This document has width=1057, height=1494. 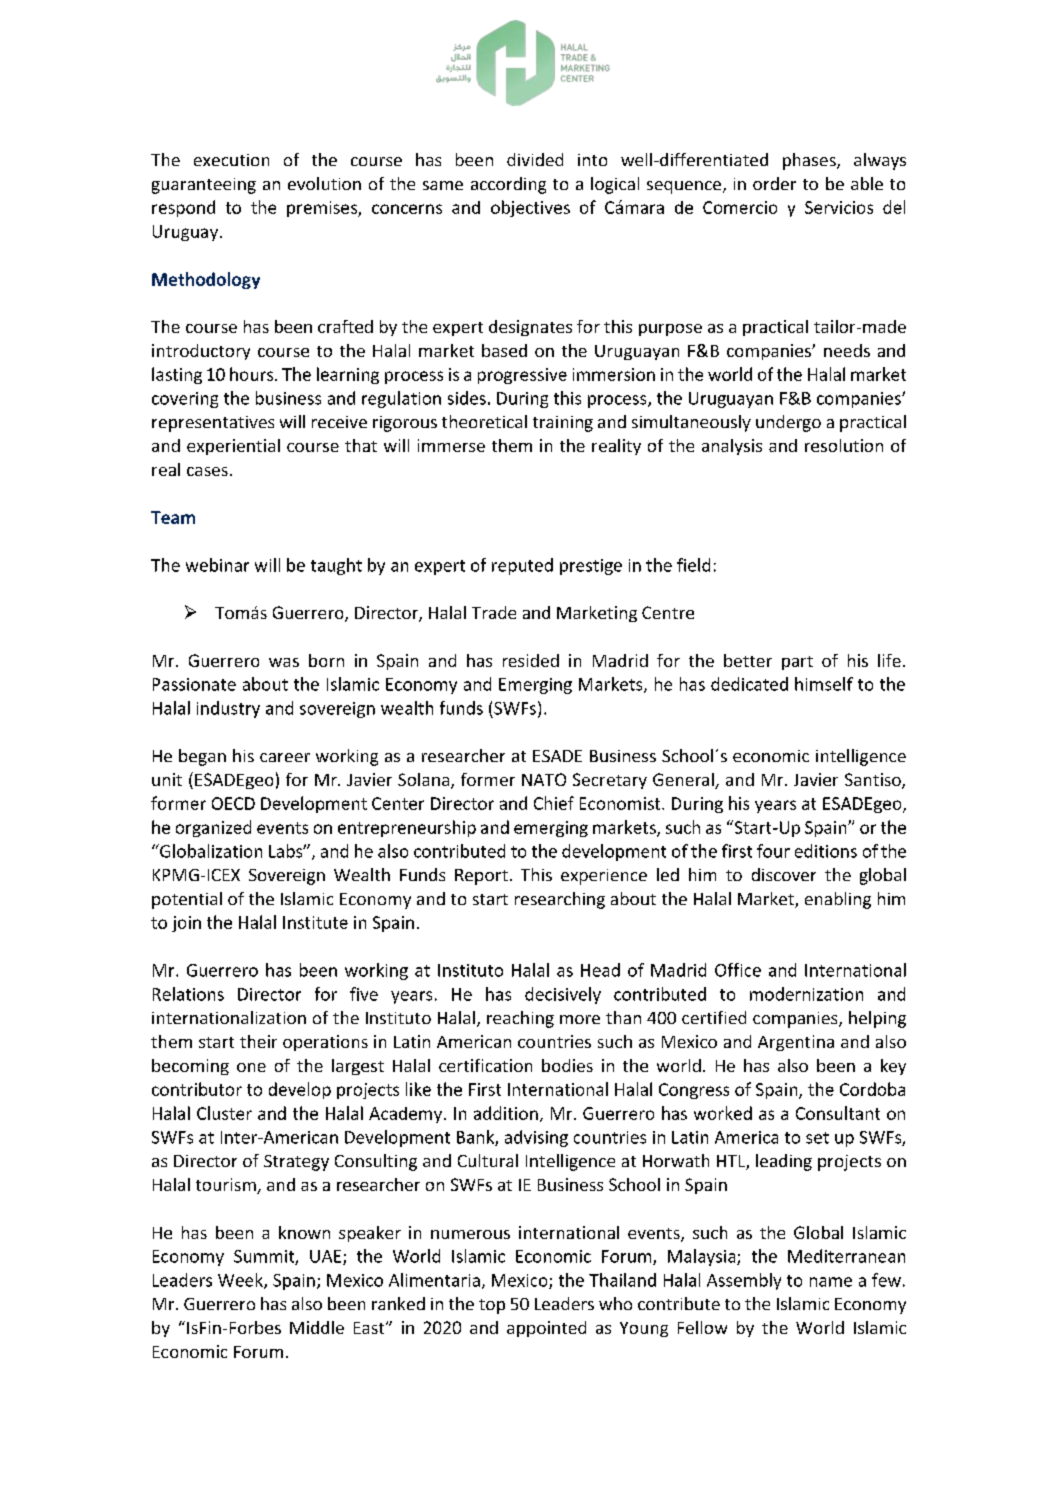 I want to click on Week, so click(x=241, y=1281).
